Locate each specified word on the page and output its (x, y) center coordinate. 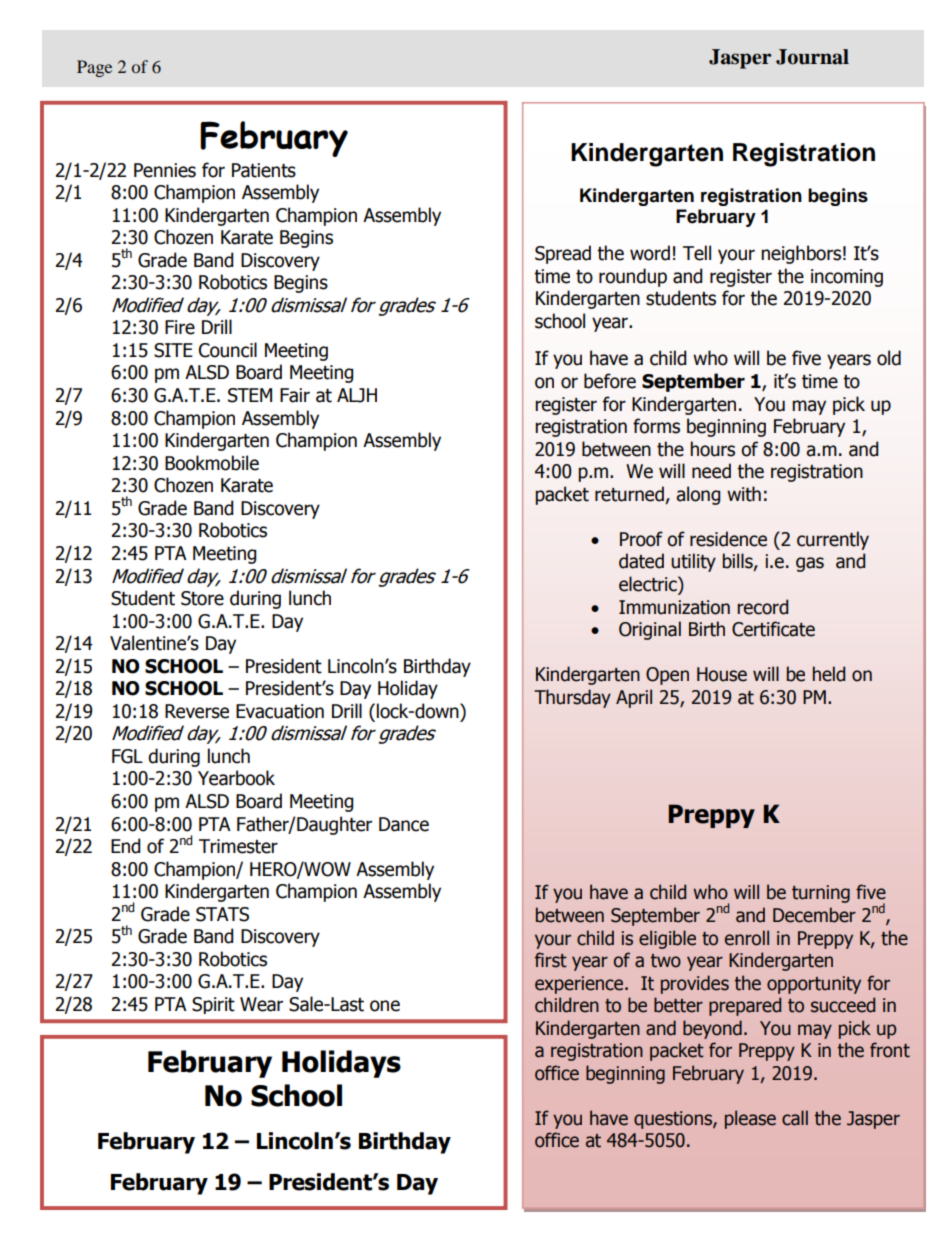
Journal (812, 57)
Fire (180, 327)
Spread (563, 254)
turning (821, 894)
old (889, 358)
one (385, 1006)
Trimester (238, 846)
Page (94, 68)
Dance (404, 824)
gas (810, 564)
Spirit (213, 1005)
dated (641, 561)
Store (202, 598)
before (610, 381)
